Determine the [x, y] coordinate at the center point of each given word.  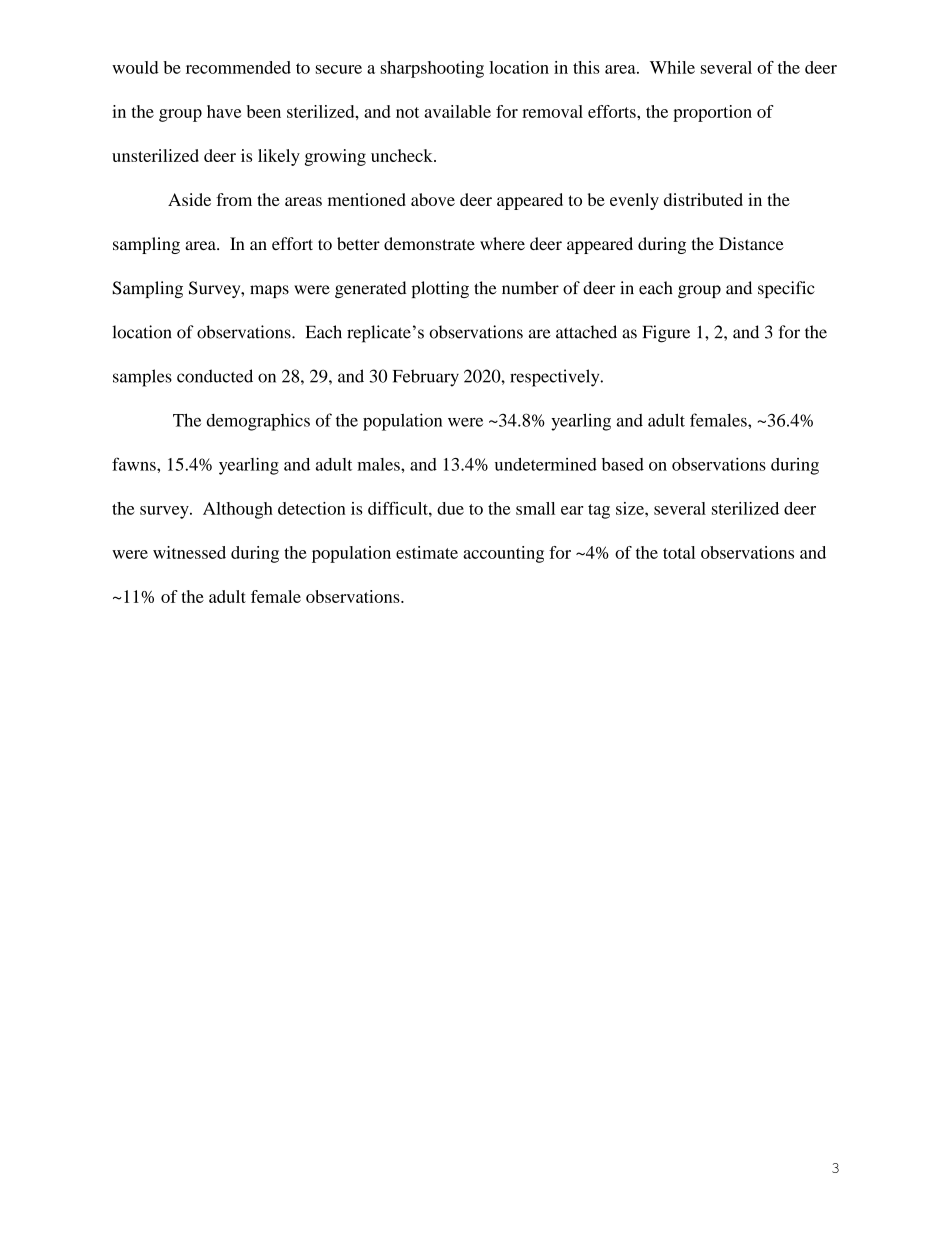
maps [269, 291]
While [672, 67]
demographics [258, 422]
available [457, 111]
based [623, 464]
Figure [666, 334]
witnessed [189, 552]
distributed [703, 199]
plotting [440, 289]
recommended [238, 67]
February [426, 378]
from [234, 199]
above [433, 199]
